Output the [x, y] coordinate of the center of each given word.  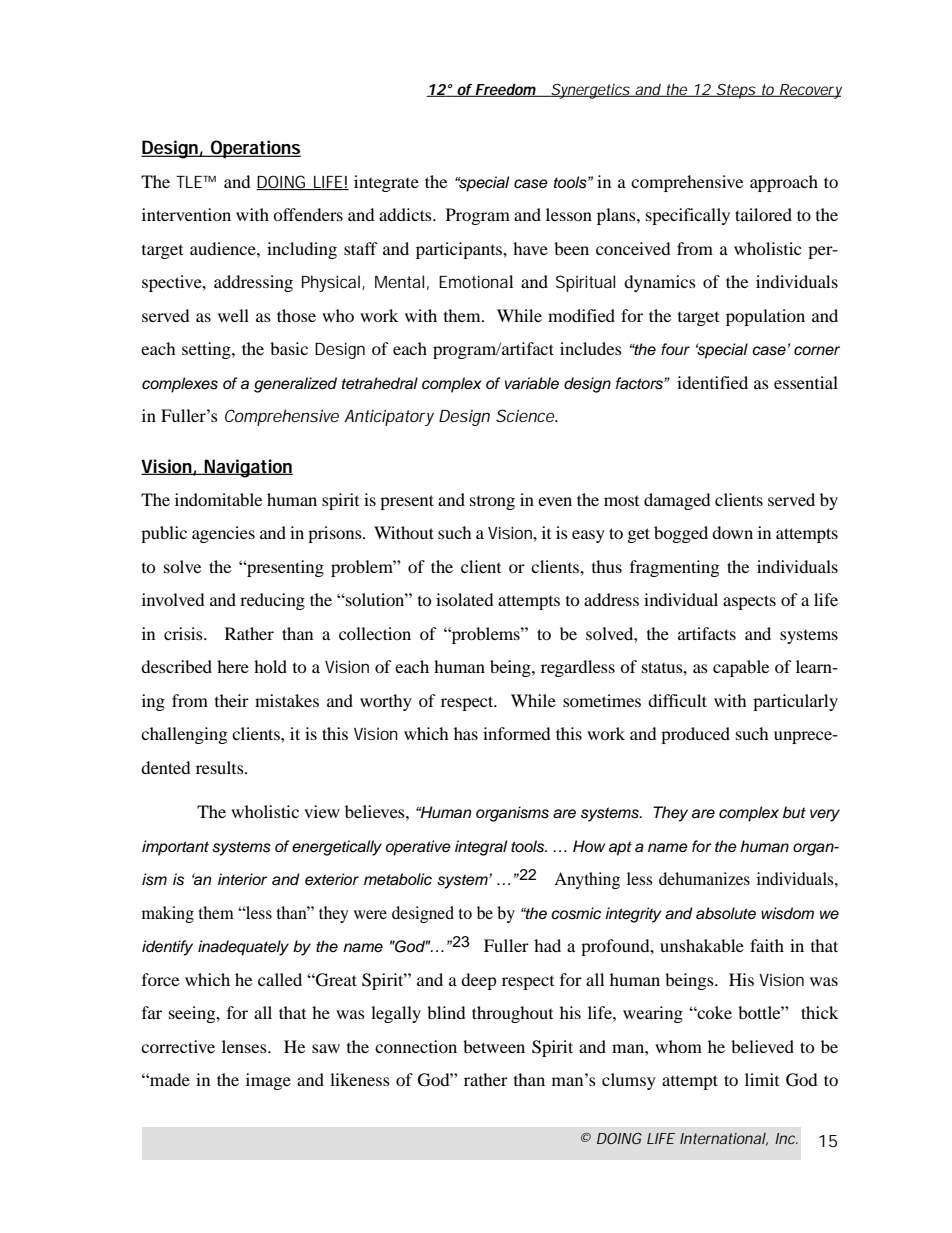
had [547, 945]
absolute [726, 913]
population [765, 317]
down [732, 532]
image [268, 1081]
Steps [735, 91]
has [466, 733]
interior [242, 879]
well [233, 315]
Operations [255, 149]
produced [695, 735]
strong [492, 503]
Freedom [506, 90]
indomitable [218, 499]
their [232, 700]
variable [532, 383]
